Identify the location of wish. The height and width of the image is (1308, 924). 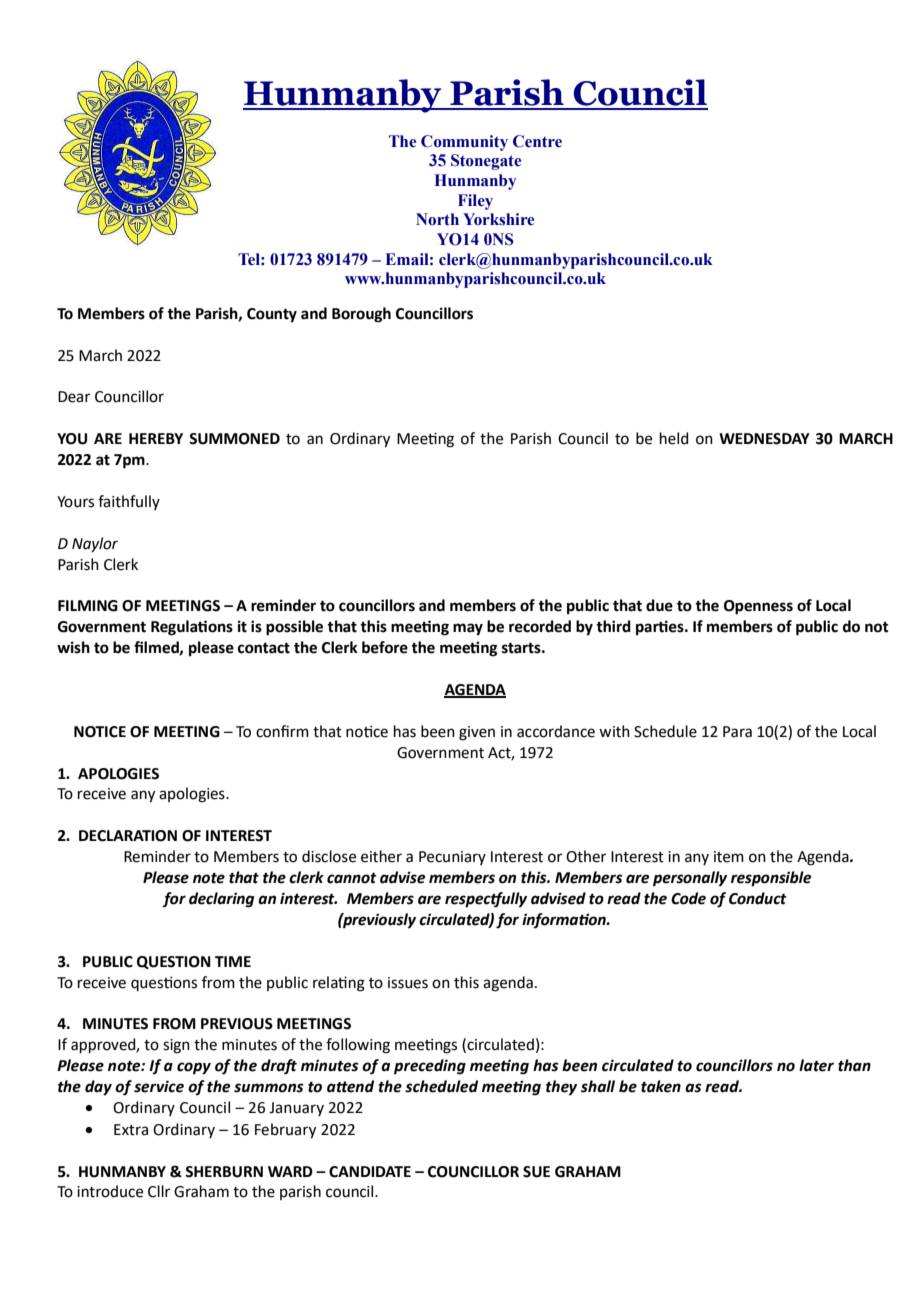
(73, 647).
